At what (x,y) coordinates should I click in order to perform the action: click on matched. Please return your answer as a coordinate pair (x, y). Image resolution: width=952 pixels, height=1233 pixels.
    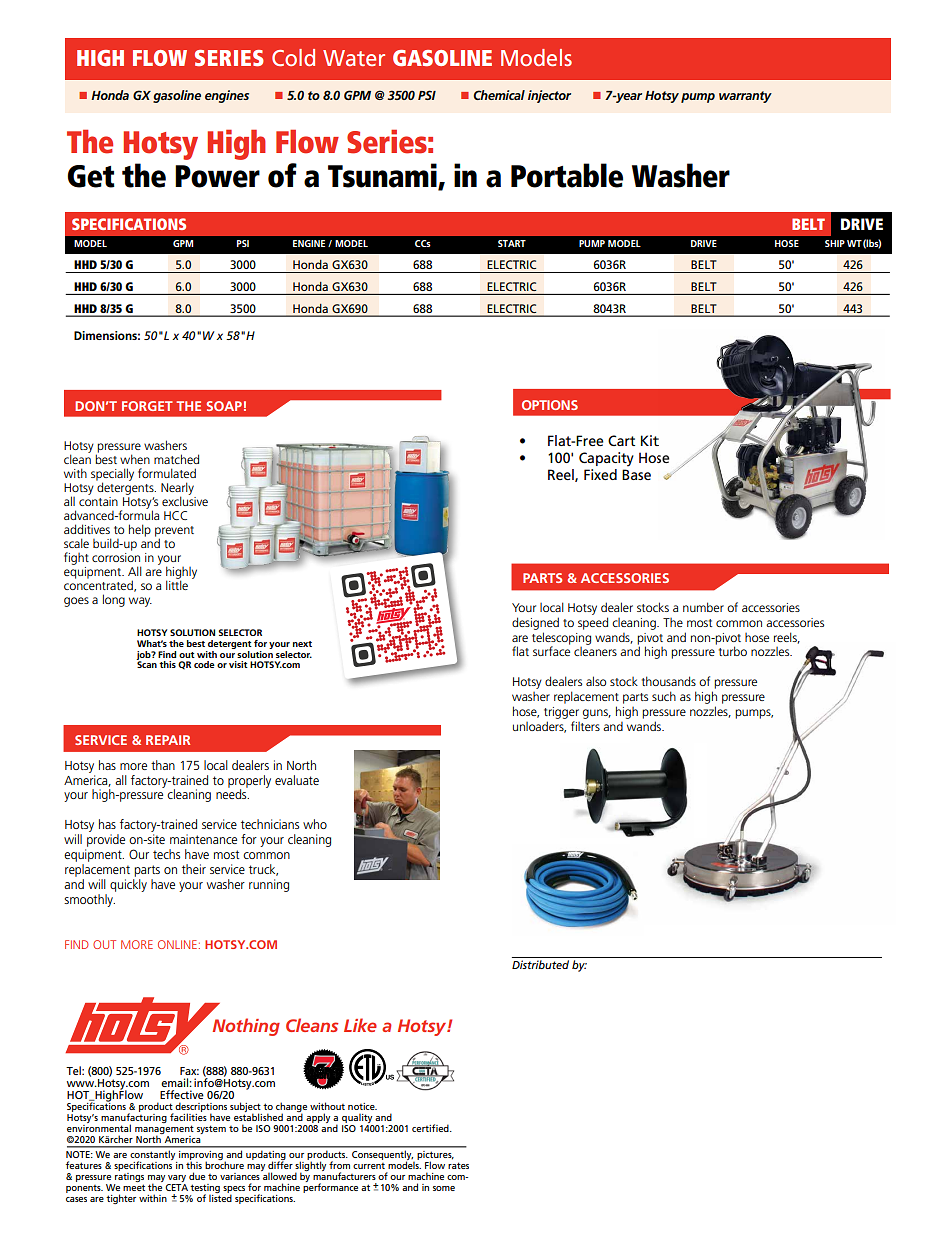
    Looking at the image, I should click on (176, 459).
